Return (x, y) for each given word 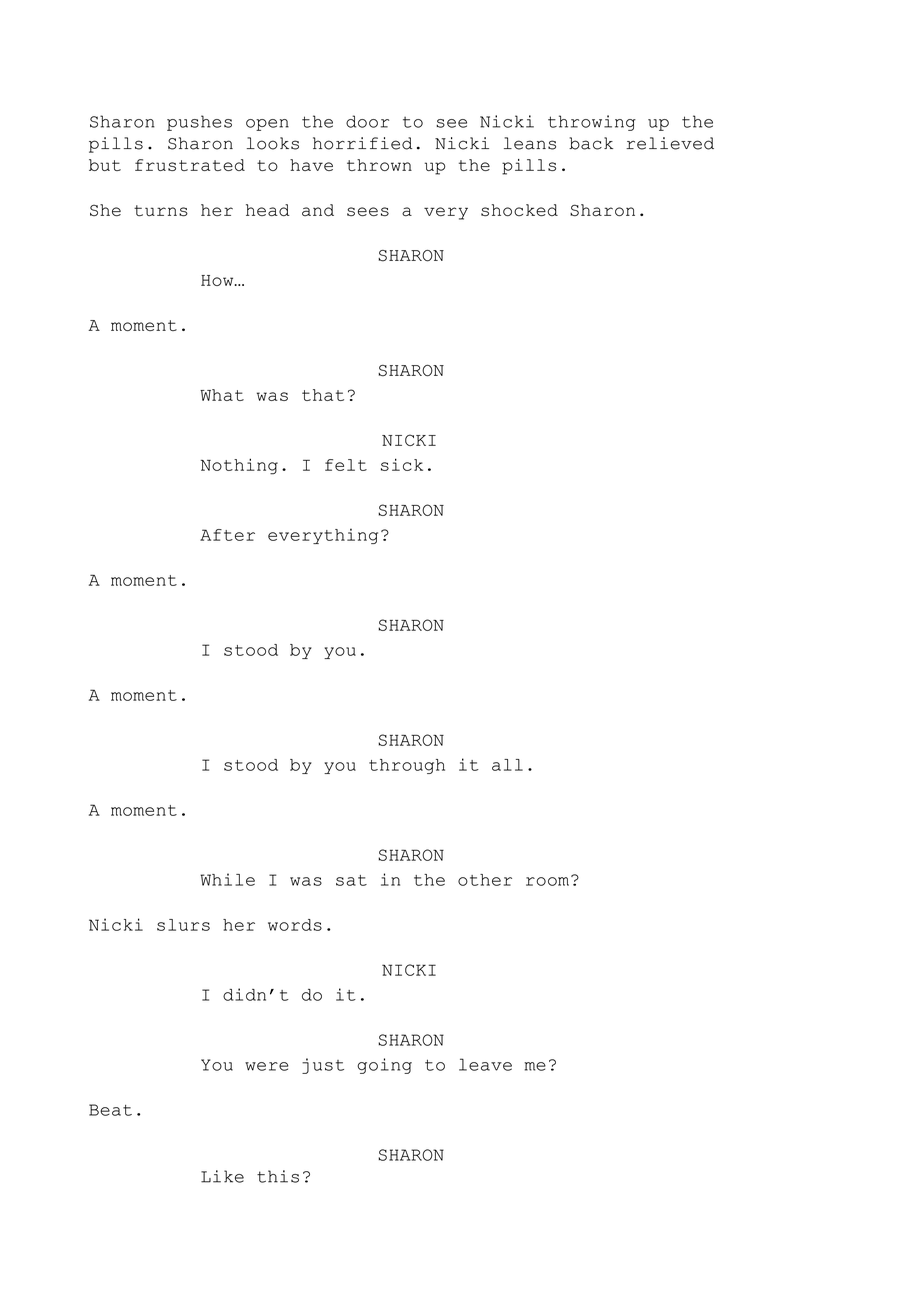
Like (222, 1176)
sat (351, 880)
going (384, 1066)
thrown (379, 165)
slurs (183, 925)
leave (485, 1064)
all (507, 765)
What (222, 395)
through (407, 766)
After (227, 535)
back (591, 143)
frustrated (190, 165)
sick (402, 464)
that (323, 395)
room (547, 881)
